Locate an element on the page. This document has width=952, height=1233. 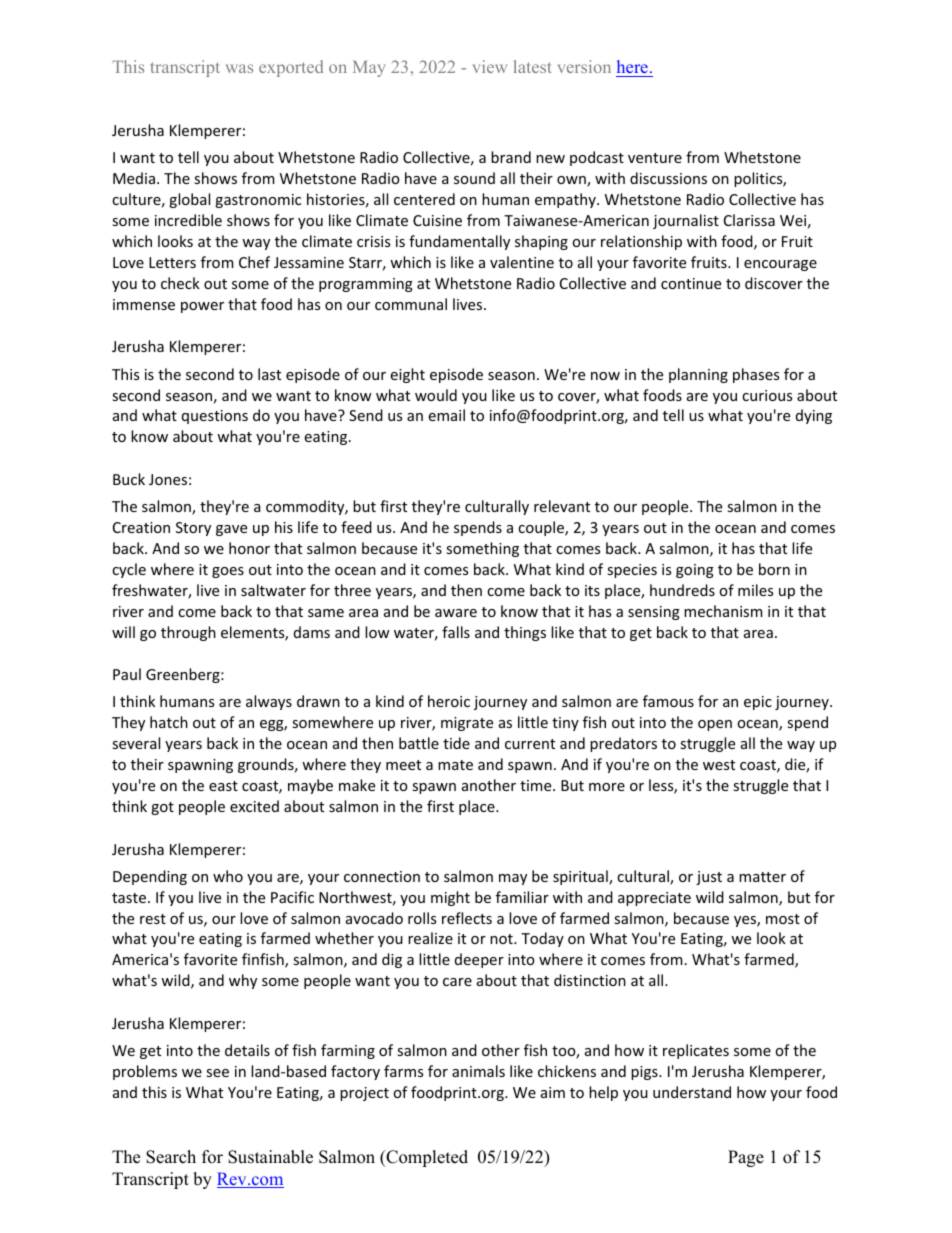
Search is located at coordinates (171, 1157).
